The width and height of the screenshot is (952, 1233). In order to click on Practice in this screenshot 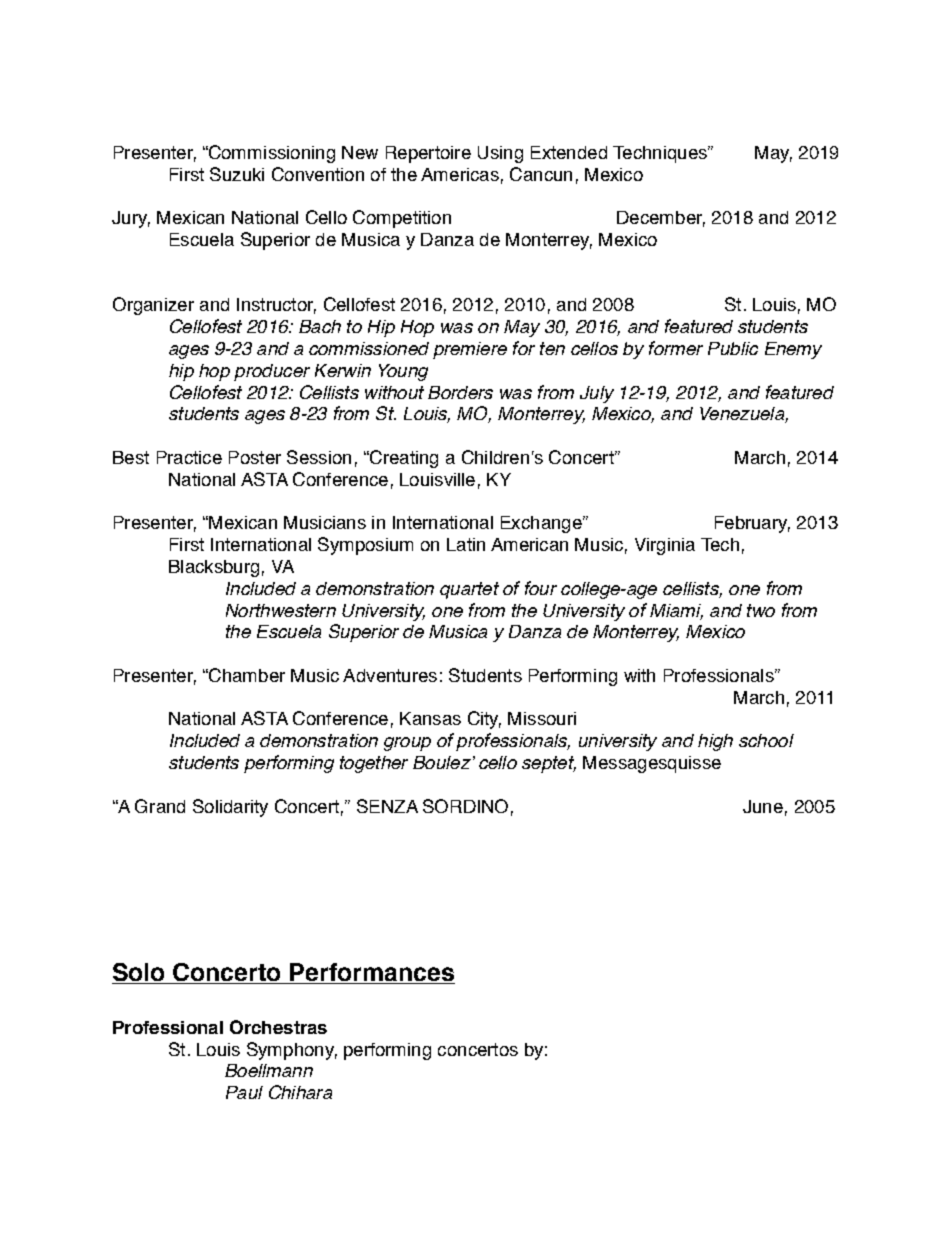, I will do `click(189, 457)`.
